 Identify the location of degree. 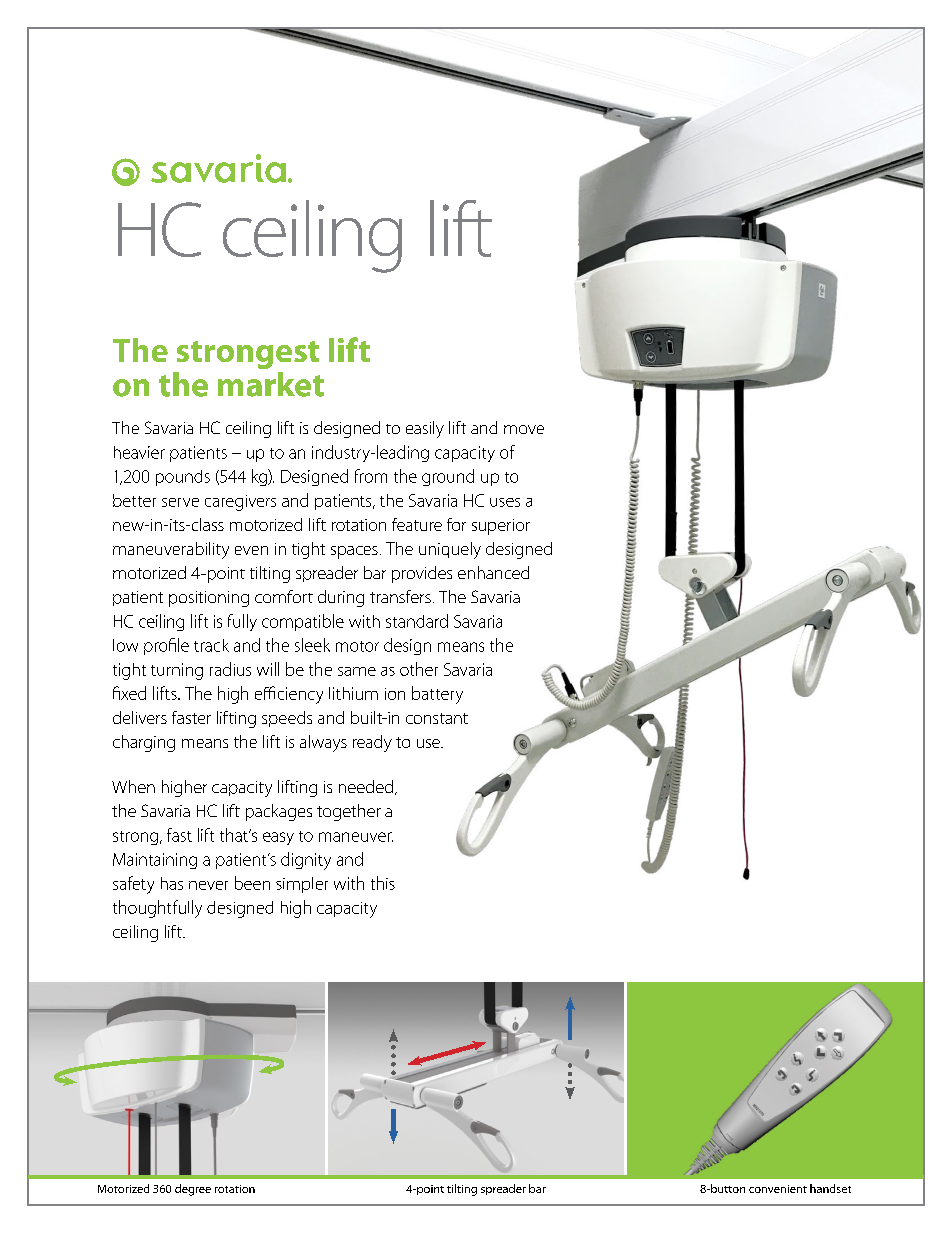
(193, 1190).
